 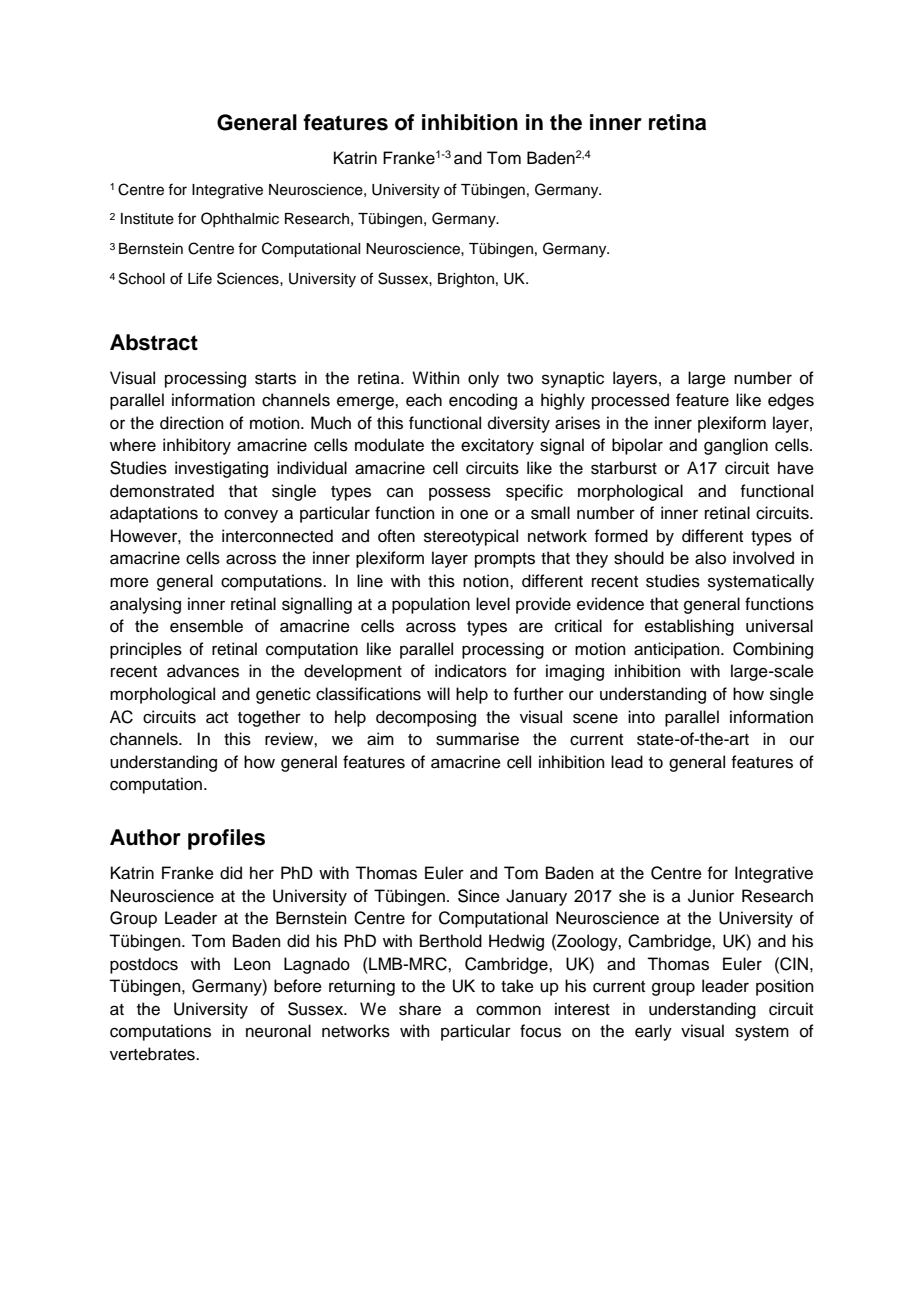 What do you see at coordinates (479, 896) in the screenshot?
I see `Since` at bounding box center [479, 896].
